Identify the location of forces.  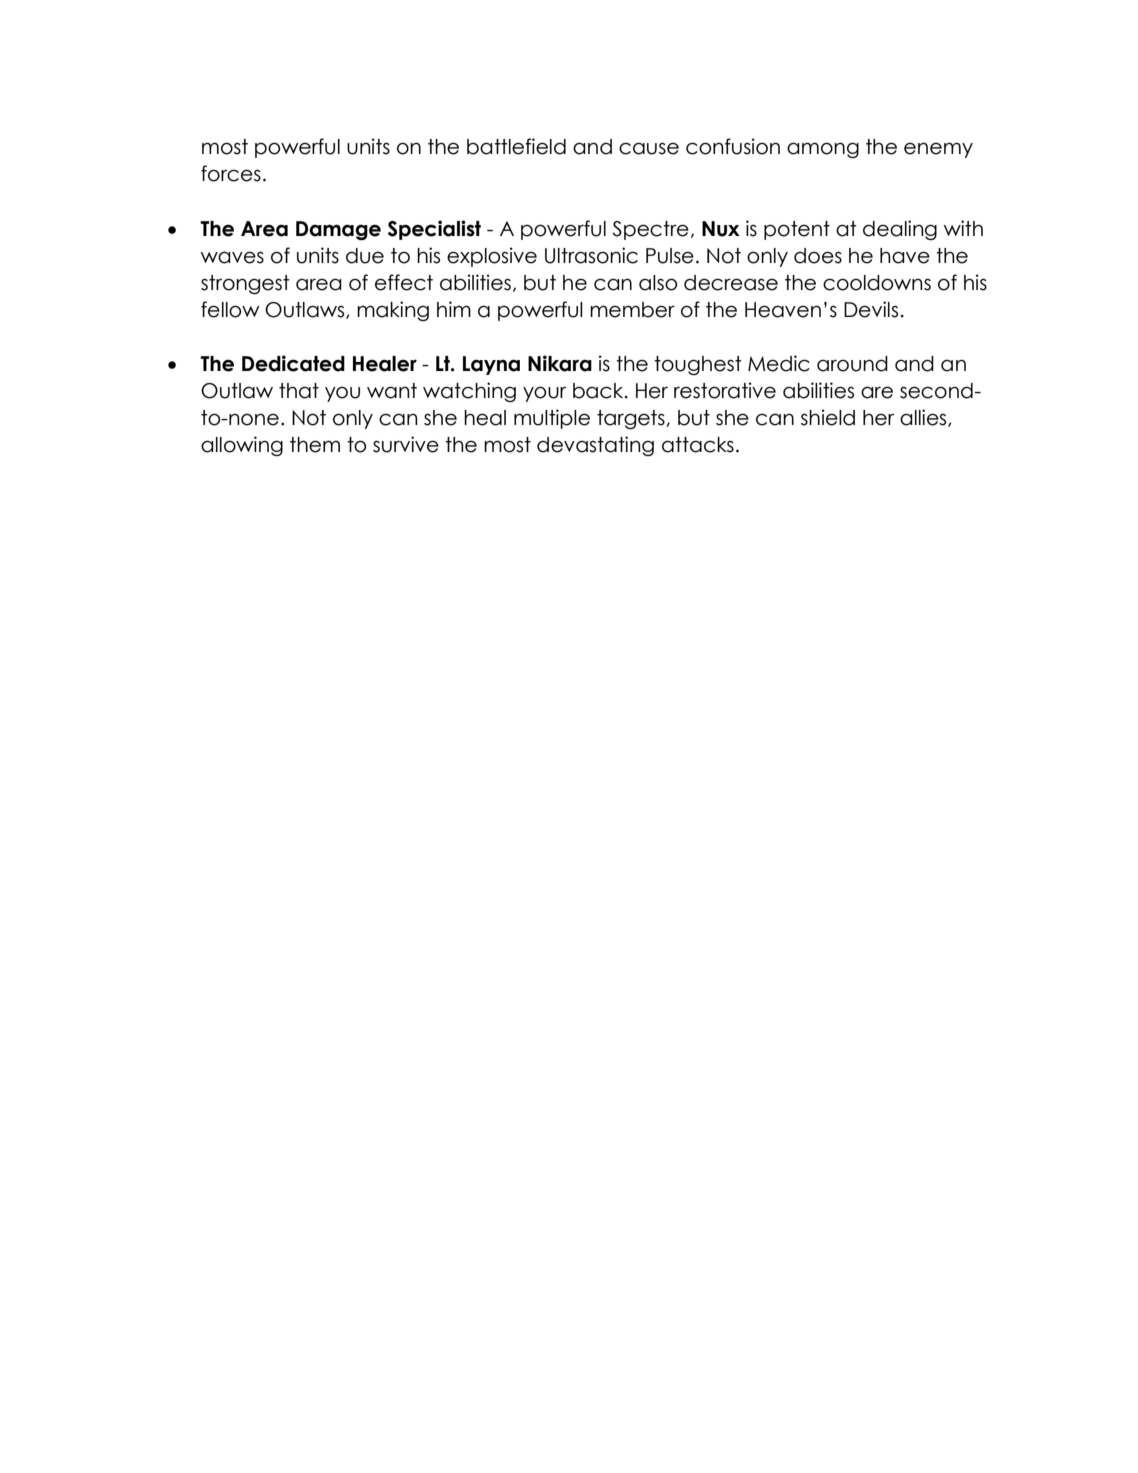
(231, 173).
